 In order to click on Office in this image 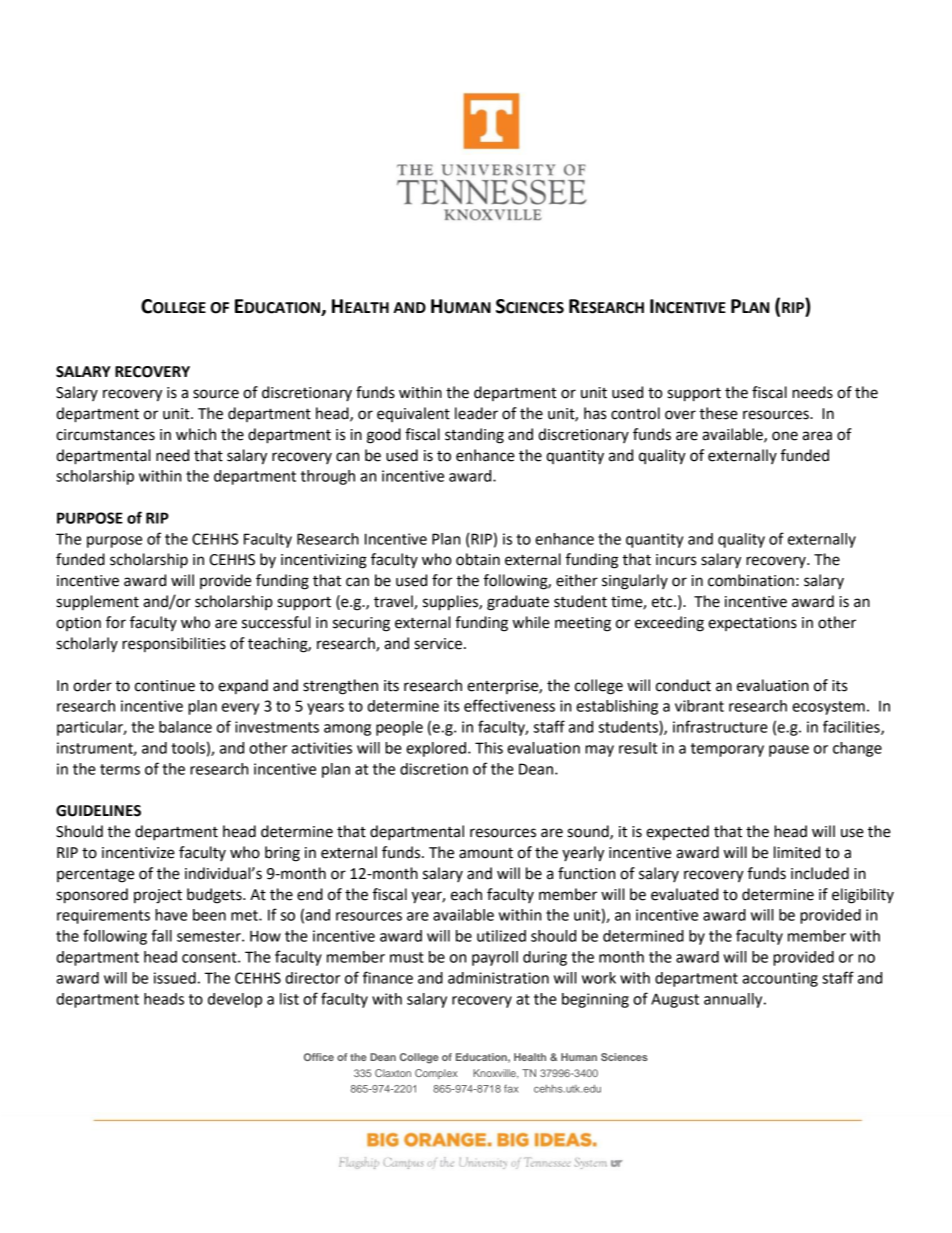, I will do `click(319, 1057)`.
